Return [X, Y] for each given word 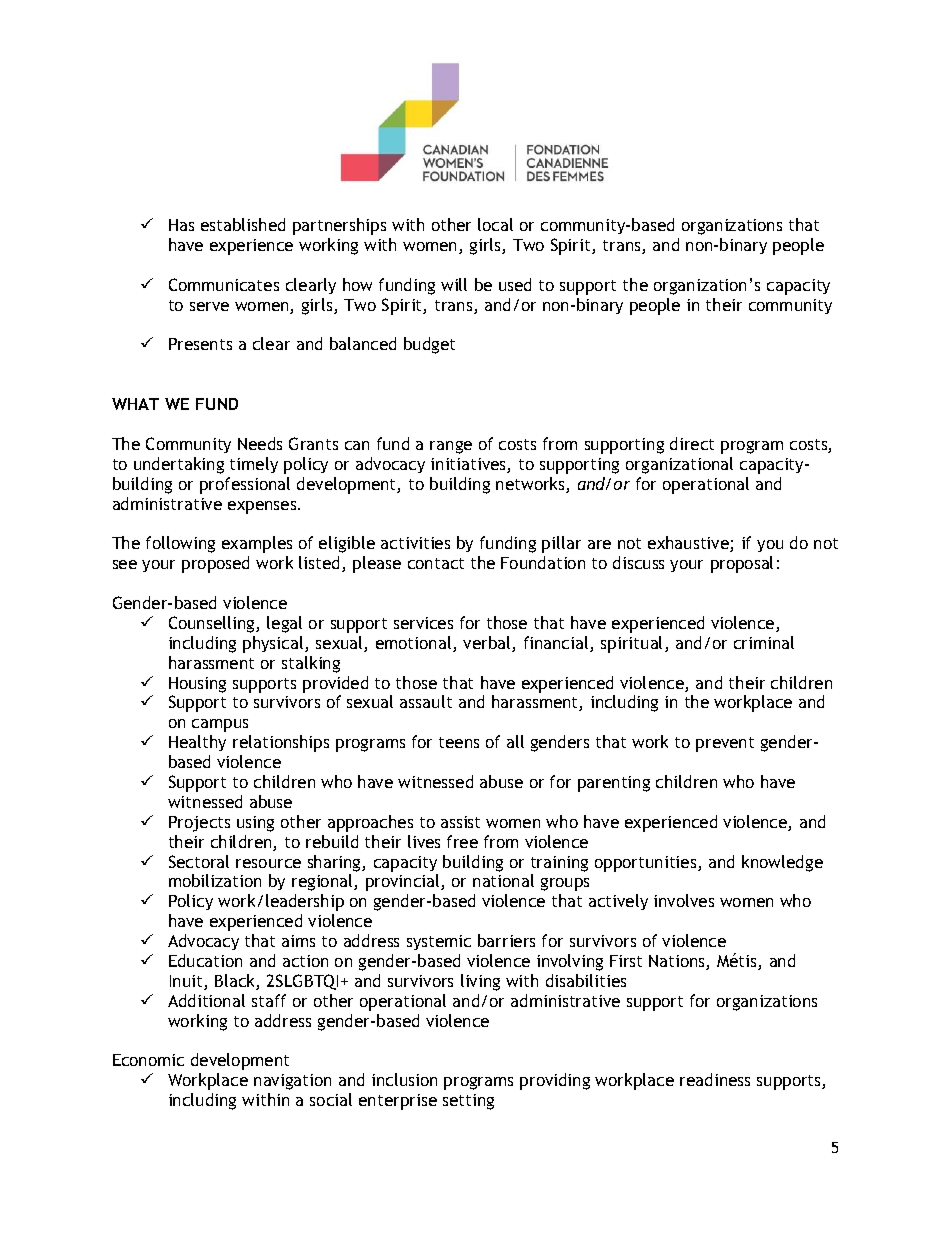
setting [468, 1102]
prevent [725, 744]
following [180, 544]
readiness [715, 1079]
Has [181, 225]
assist [460, 822]
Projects [199, 824]
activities [415, 543]
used [515, 284]
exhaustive [689, 544]
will [454, 284]
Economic [148, 1060]
